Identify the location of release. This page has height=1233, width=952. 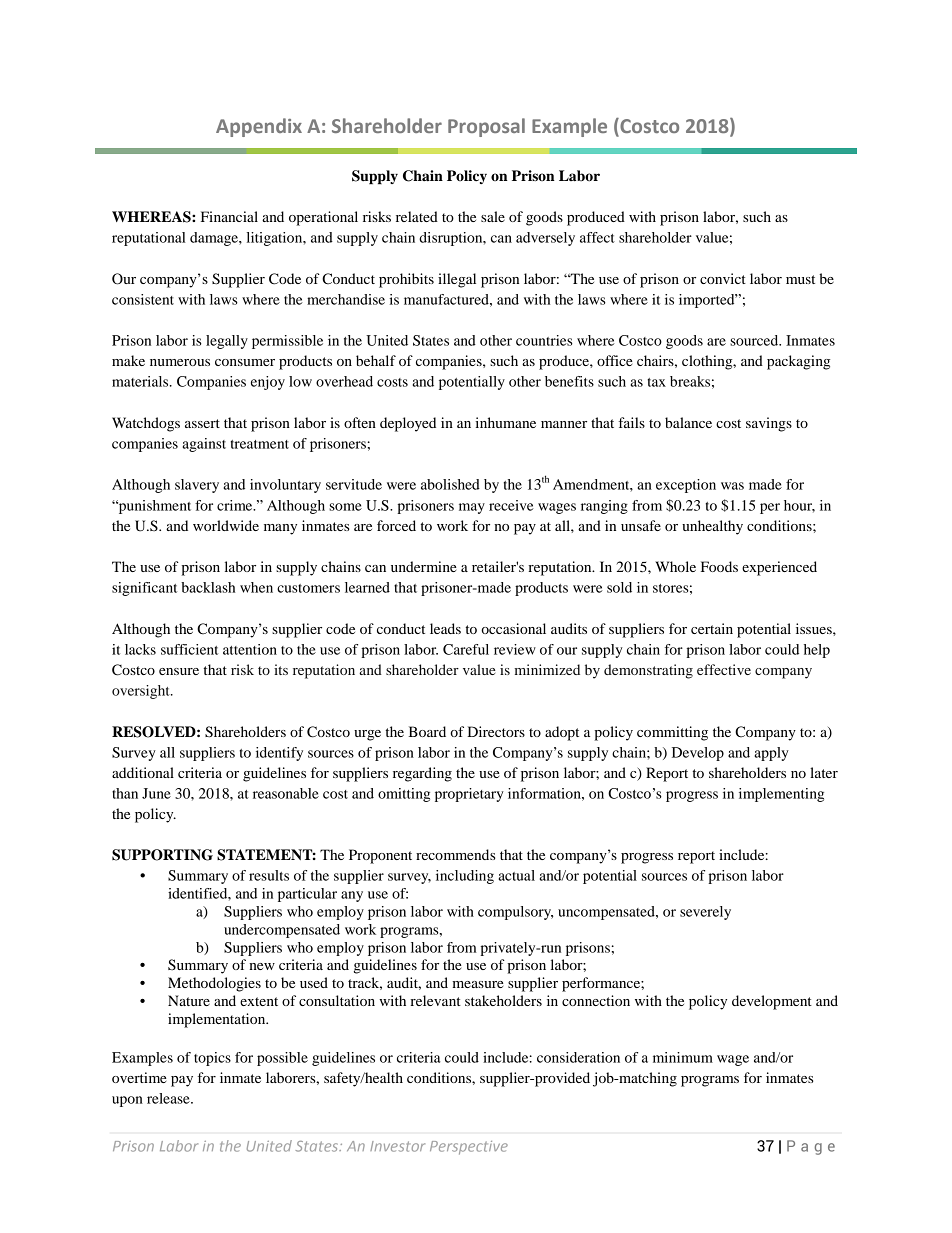
(169, 1098).
